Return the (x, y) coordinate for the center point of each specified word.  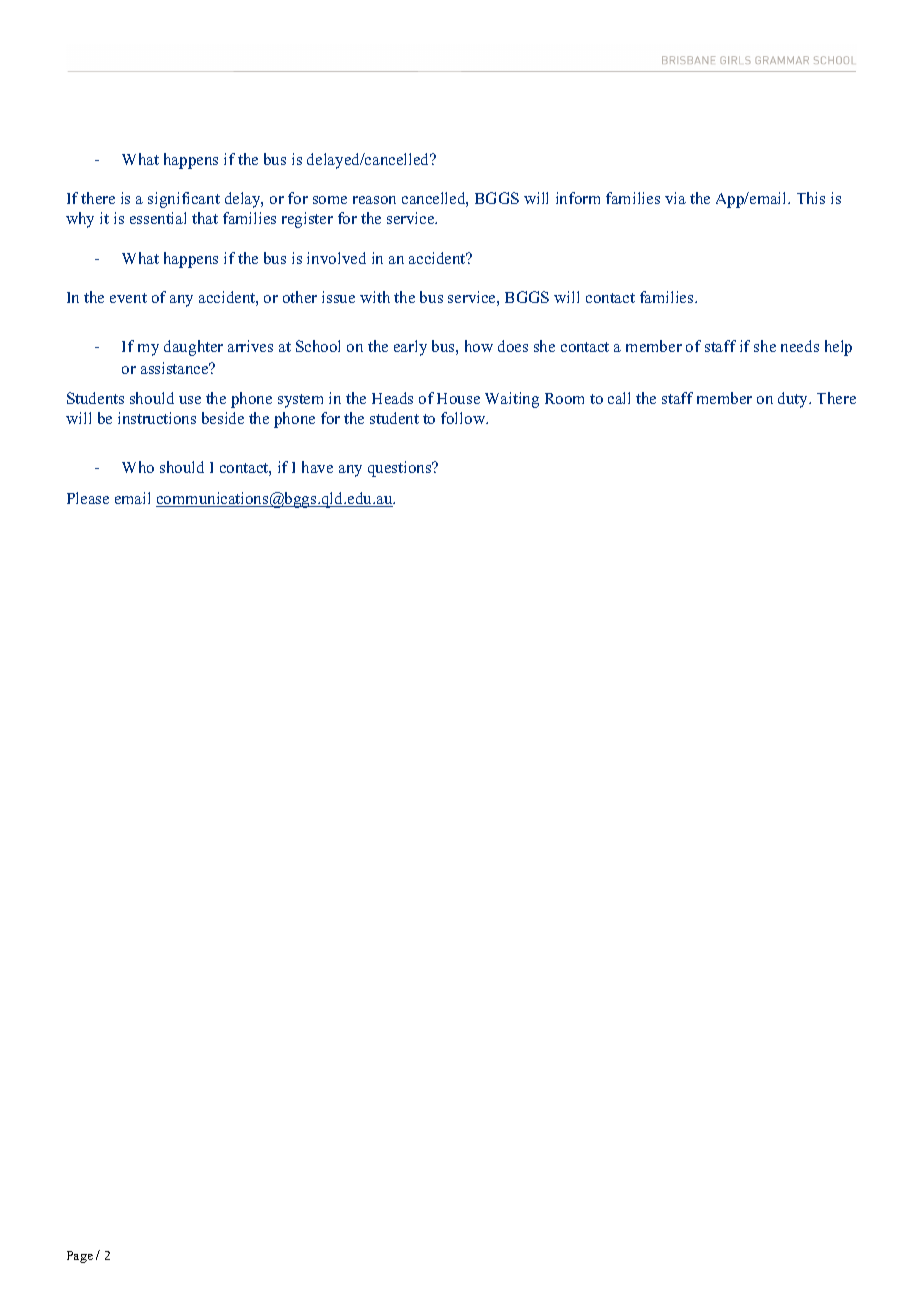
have (317, 467)
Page (80, 1257)
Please (88, 498)
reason (374, 200)
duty (794, 400)
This (811, 198)
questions (401, 469)
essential (158, 218)
